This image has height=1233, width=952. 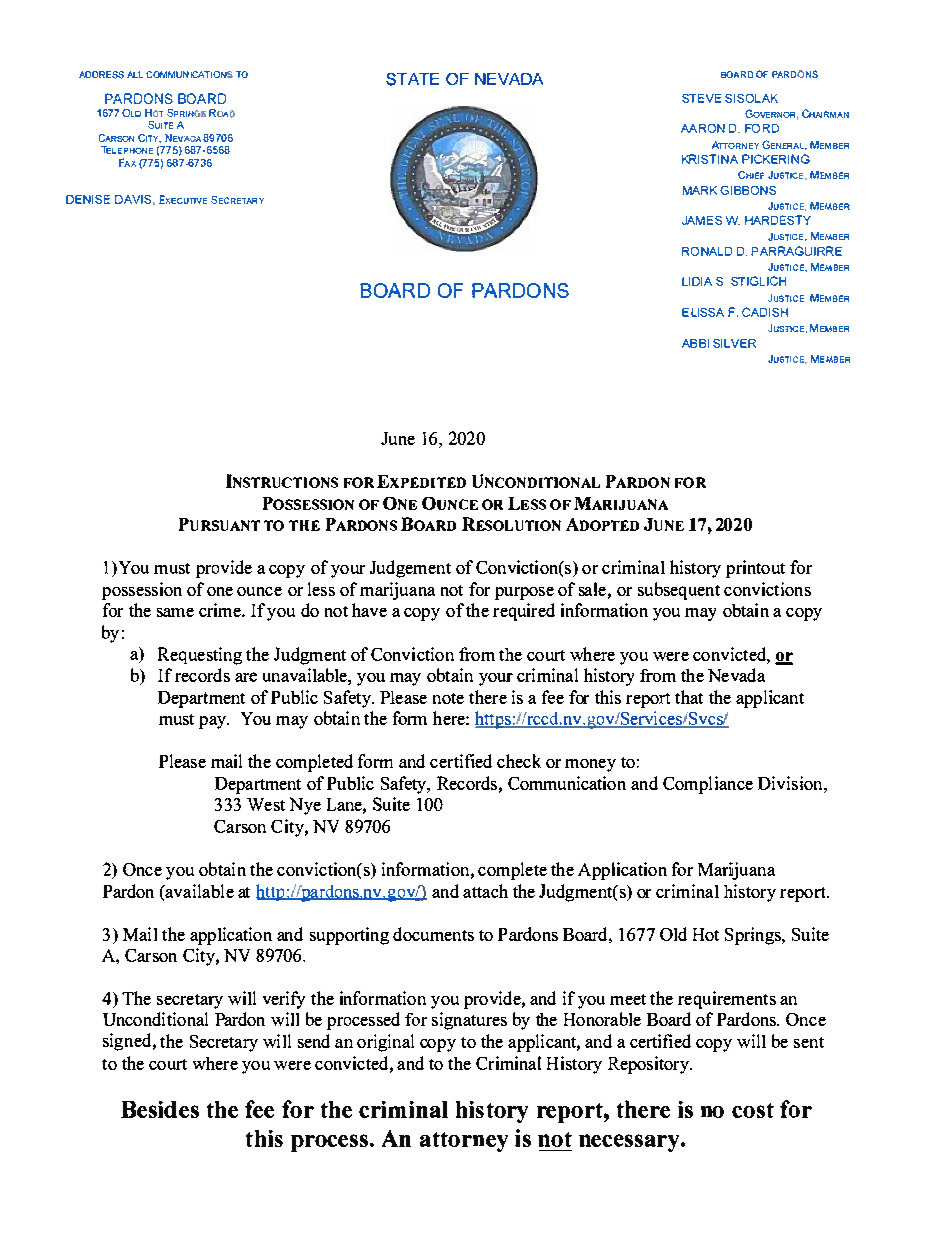 I want to click on SILVER, so click(x=734, y=343).
